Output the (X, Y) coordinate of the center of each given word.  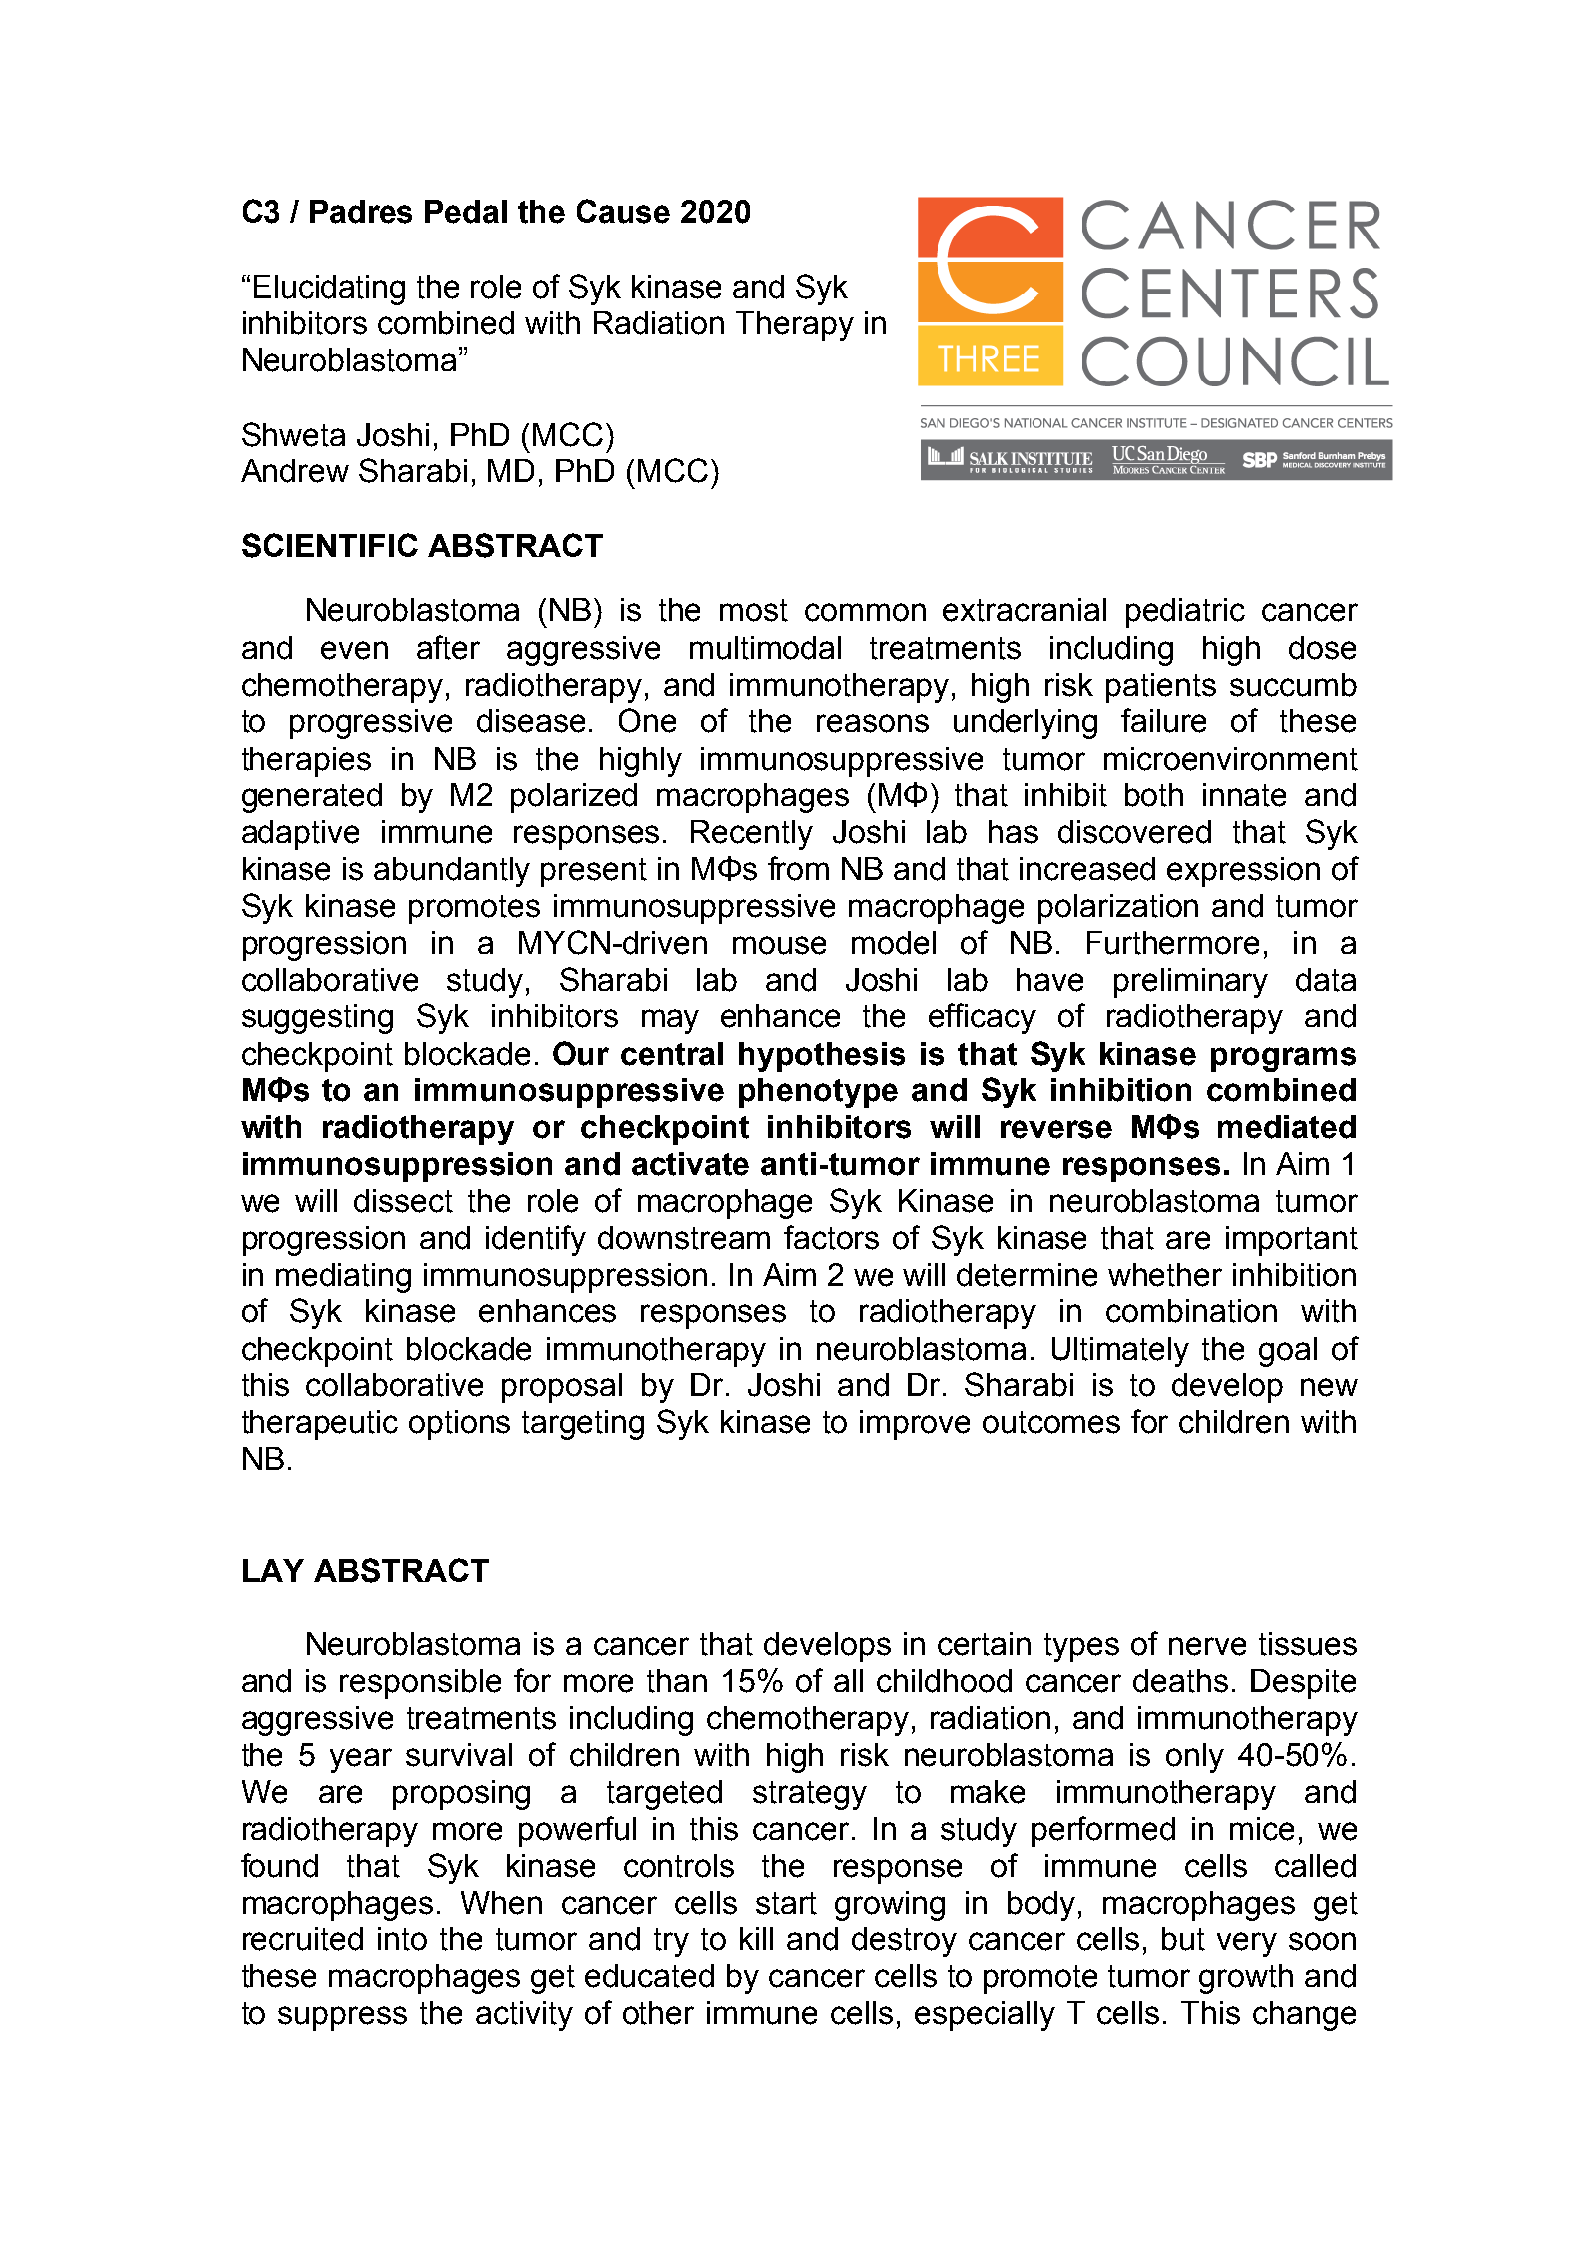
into (402, 1939)
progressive (371, 724)
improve (915, 1425)
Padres (361, 212)
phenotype (818, 1093)
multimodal (765, 648)
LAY (273, 1570)
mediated (1287, 1127)
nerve (1207, 1646)
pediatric (1185, 613)
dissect (403, 1201)
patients (1161, 688)
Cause (623, 211)
